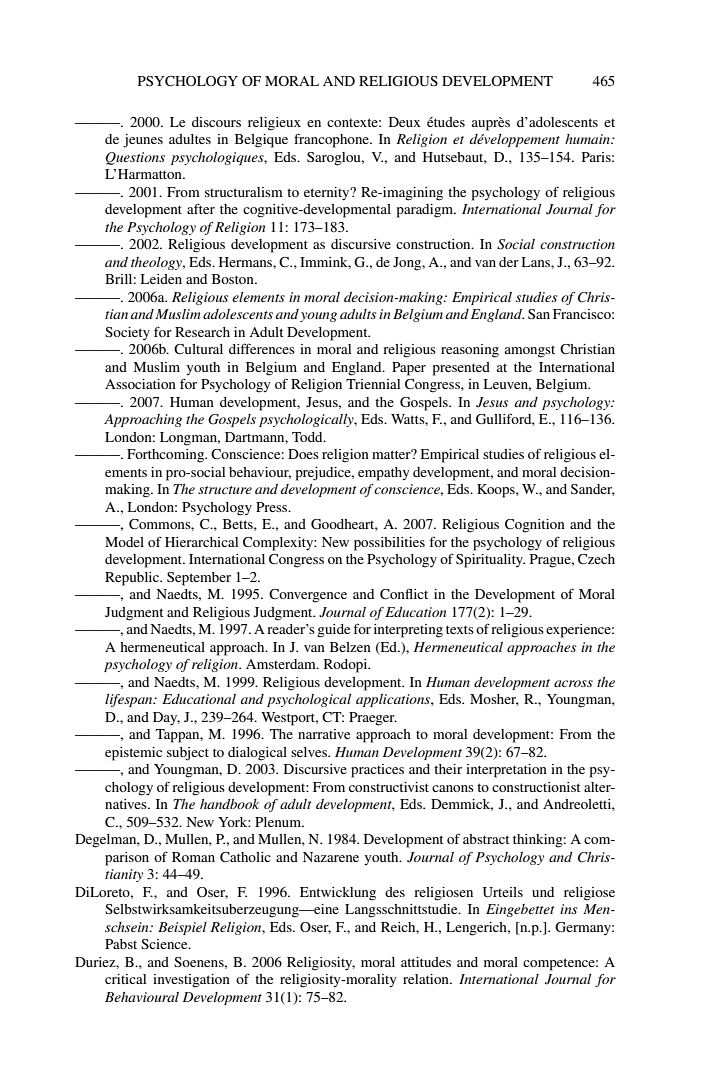 This screenshot has height=1084, width=723. Describe the element at coordinates (191, 981) in the screenshot. I see `investigation` at that location.
